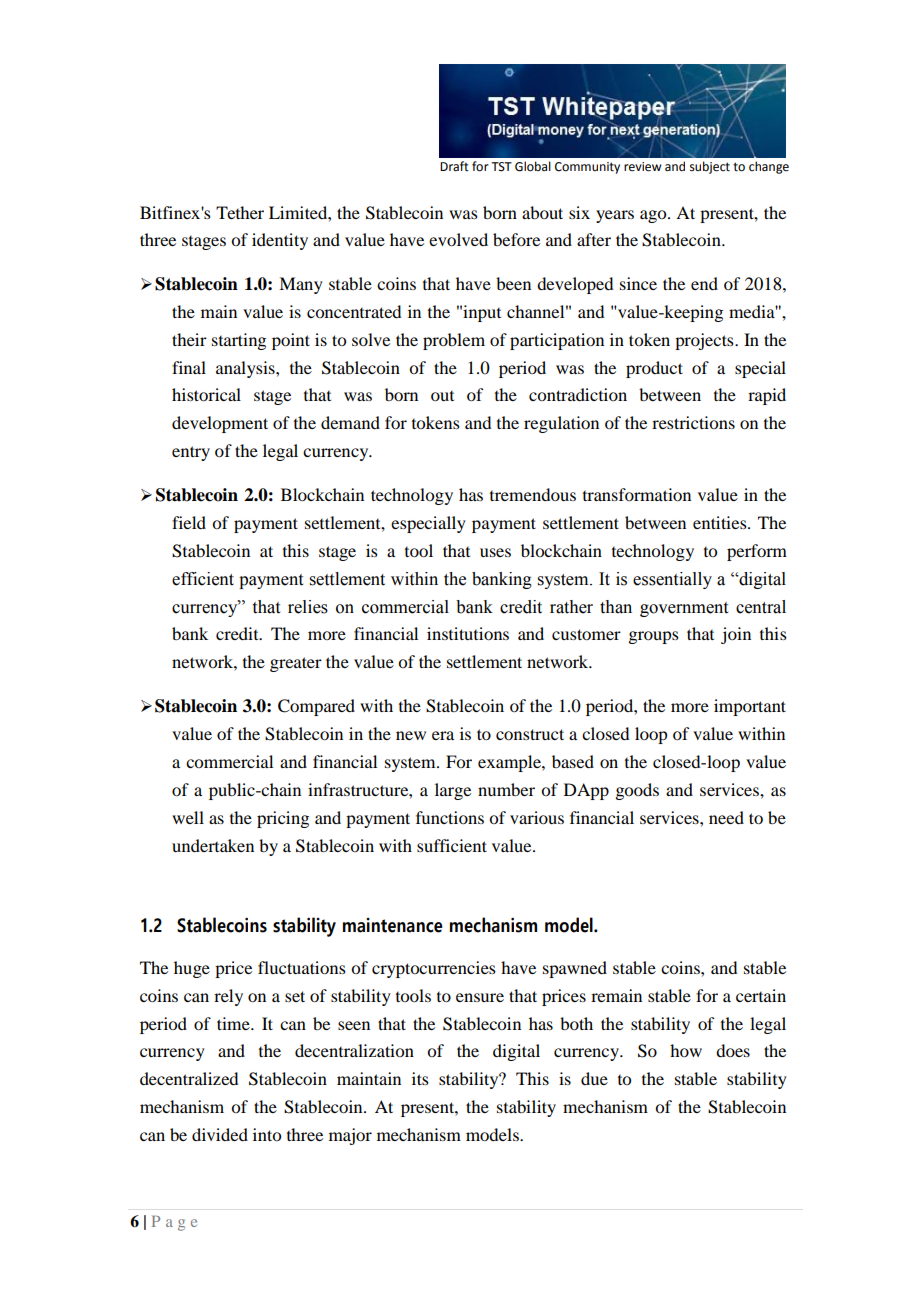  Describe the element at coordinates (189, 522) in the page. I see `field` at that location.
